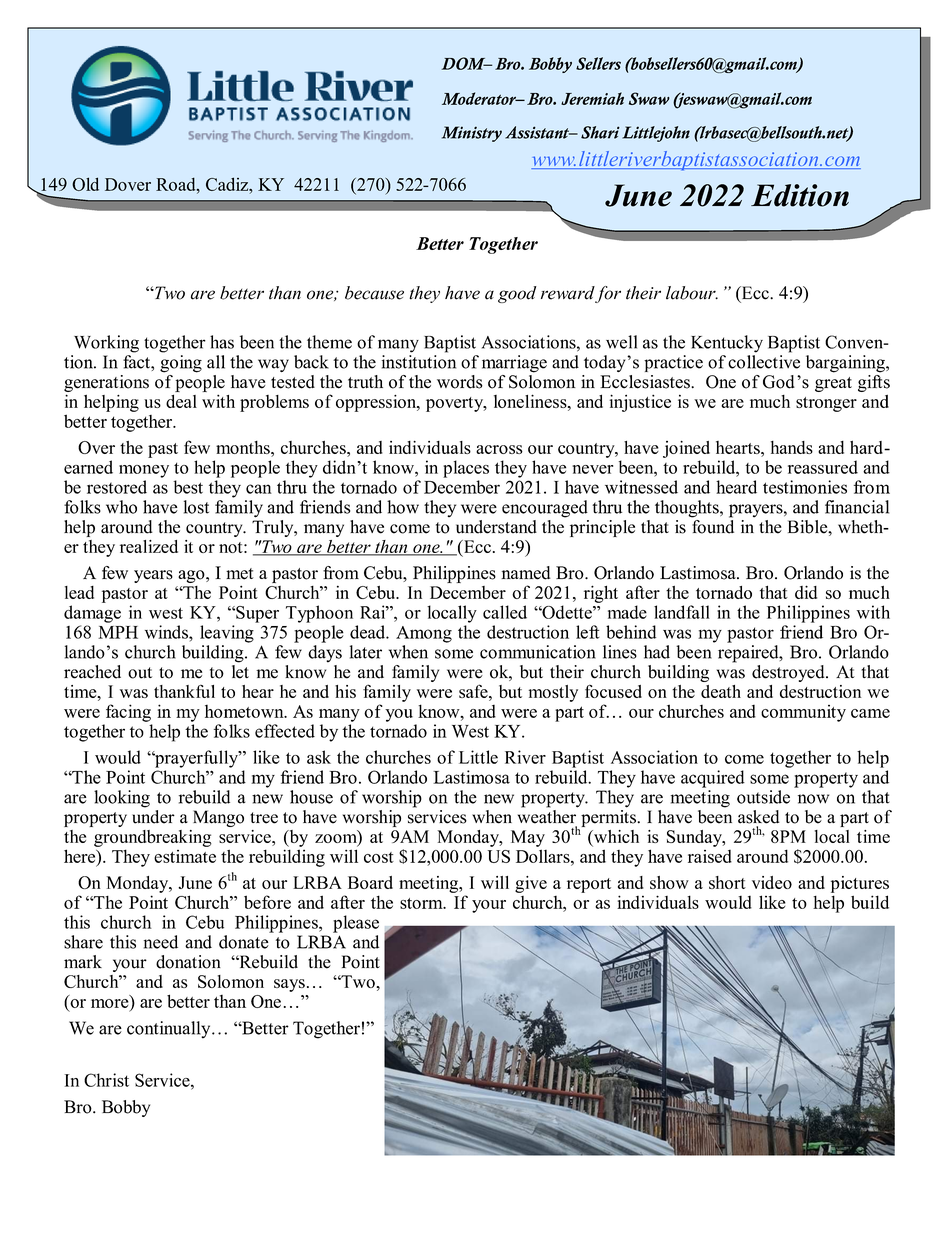 Image resolution: width=952 pixels, height=1233 pixels. What do you see at coordinates (170, 1030) in the document?
I see `continually` at bounding box center [170, 1030].
